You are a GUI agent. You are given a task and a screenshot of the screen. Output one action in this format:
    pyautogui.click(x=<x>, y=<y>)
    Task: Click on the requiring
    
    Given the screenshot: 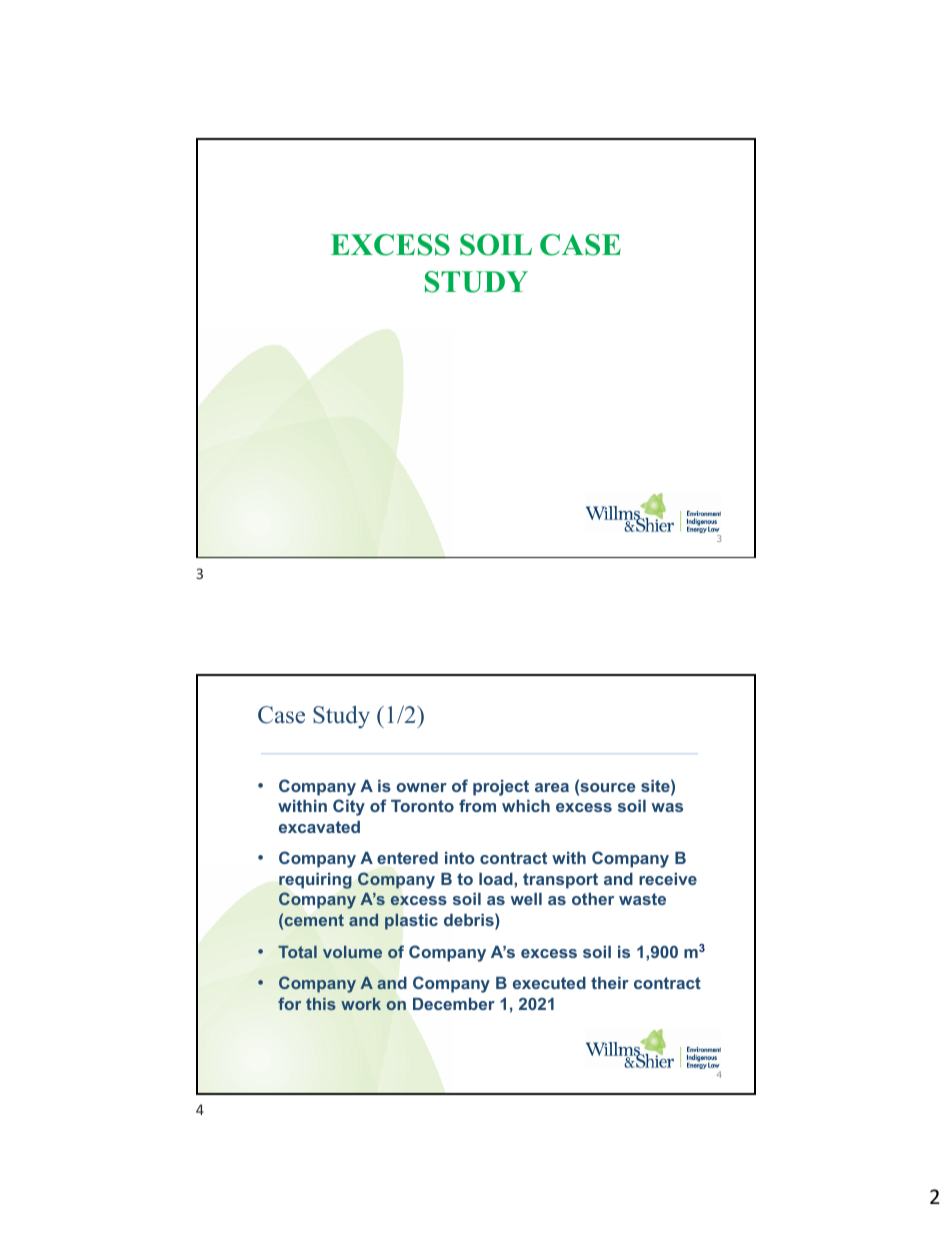 What is the action you would take?
    pyautogui.click(x=315, y=881)
